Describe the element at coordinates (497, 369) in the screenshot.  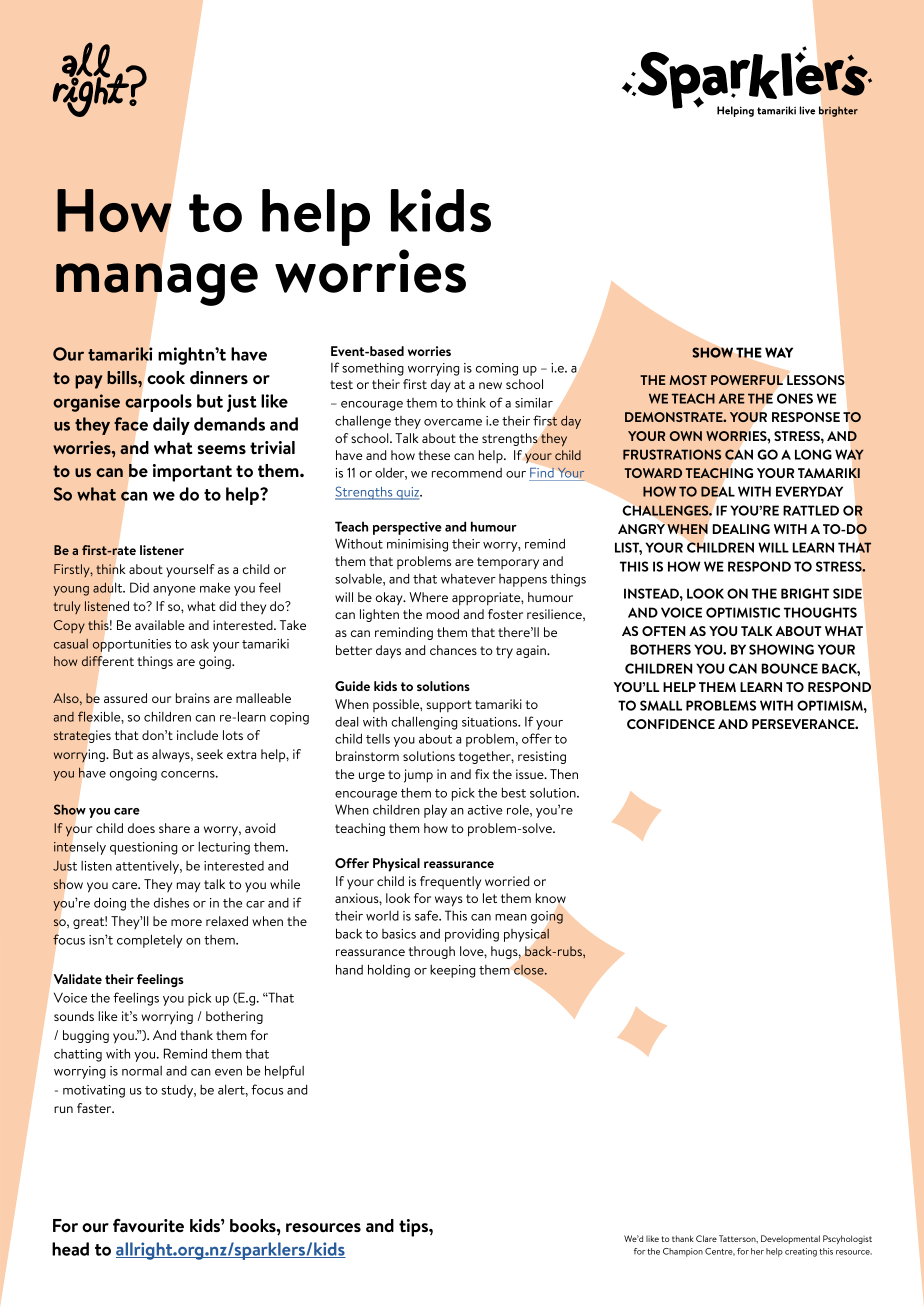
I see `coming` at that location.
